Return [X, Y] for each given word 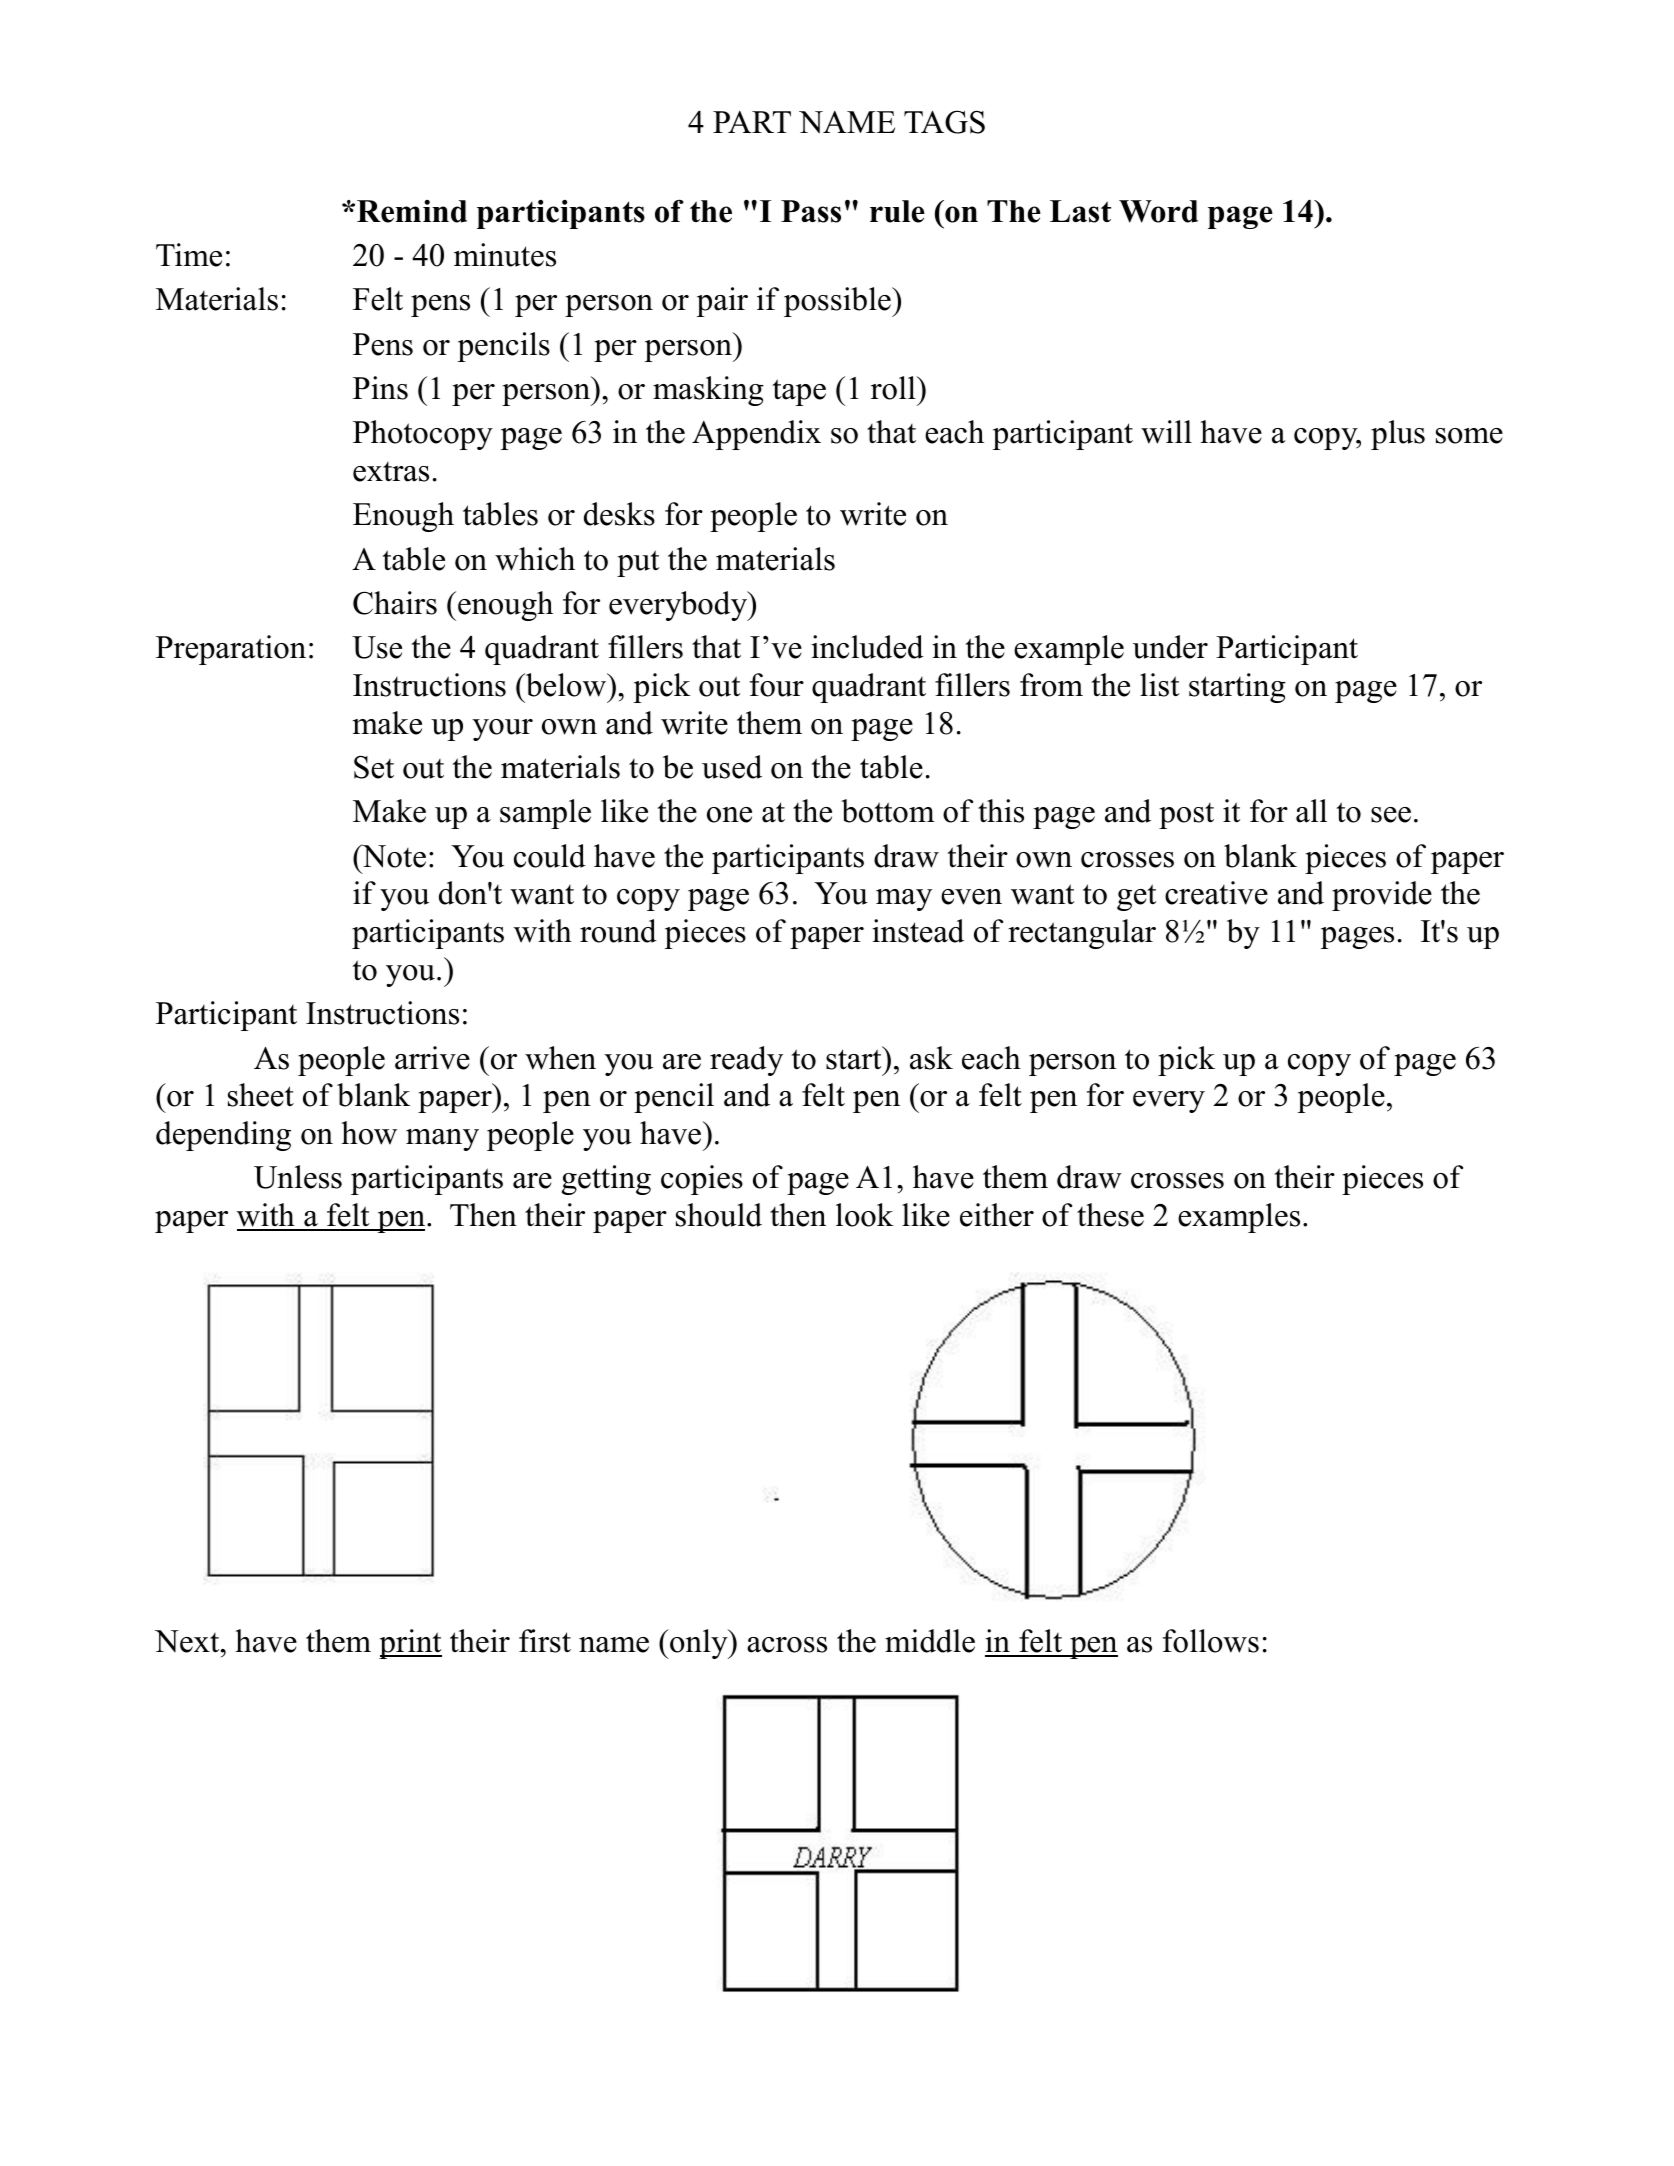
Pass [811, 211]
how [369, 1133]
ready [746, 1061]
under [1170, 647]
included [867, 647]
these [1110, 1215]
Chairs [395, 603]
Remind [412, 211]
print [410, 1644]
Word [1158, 211]
